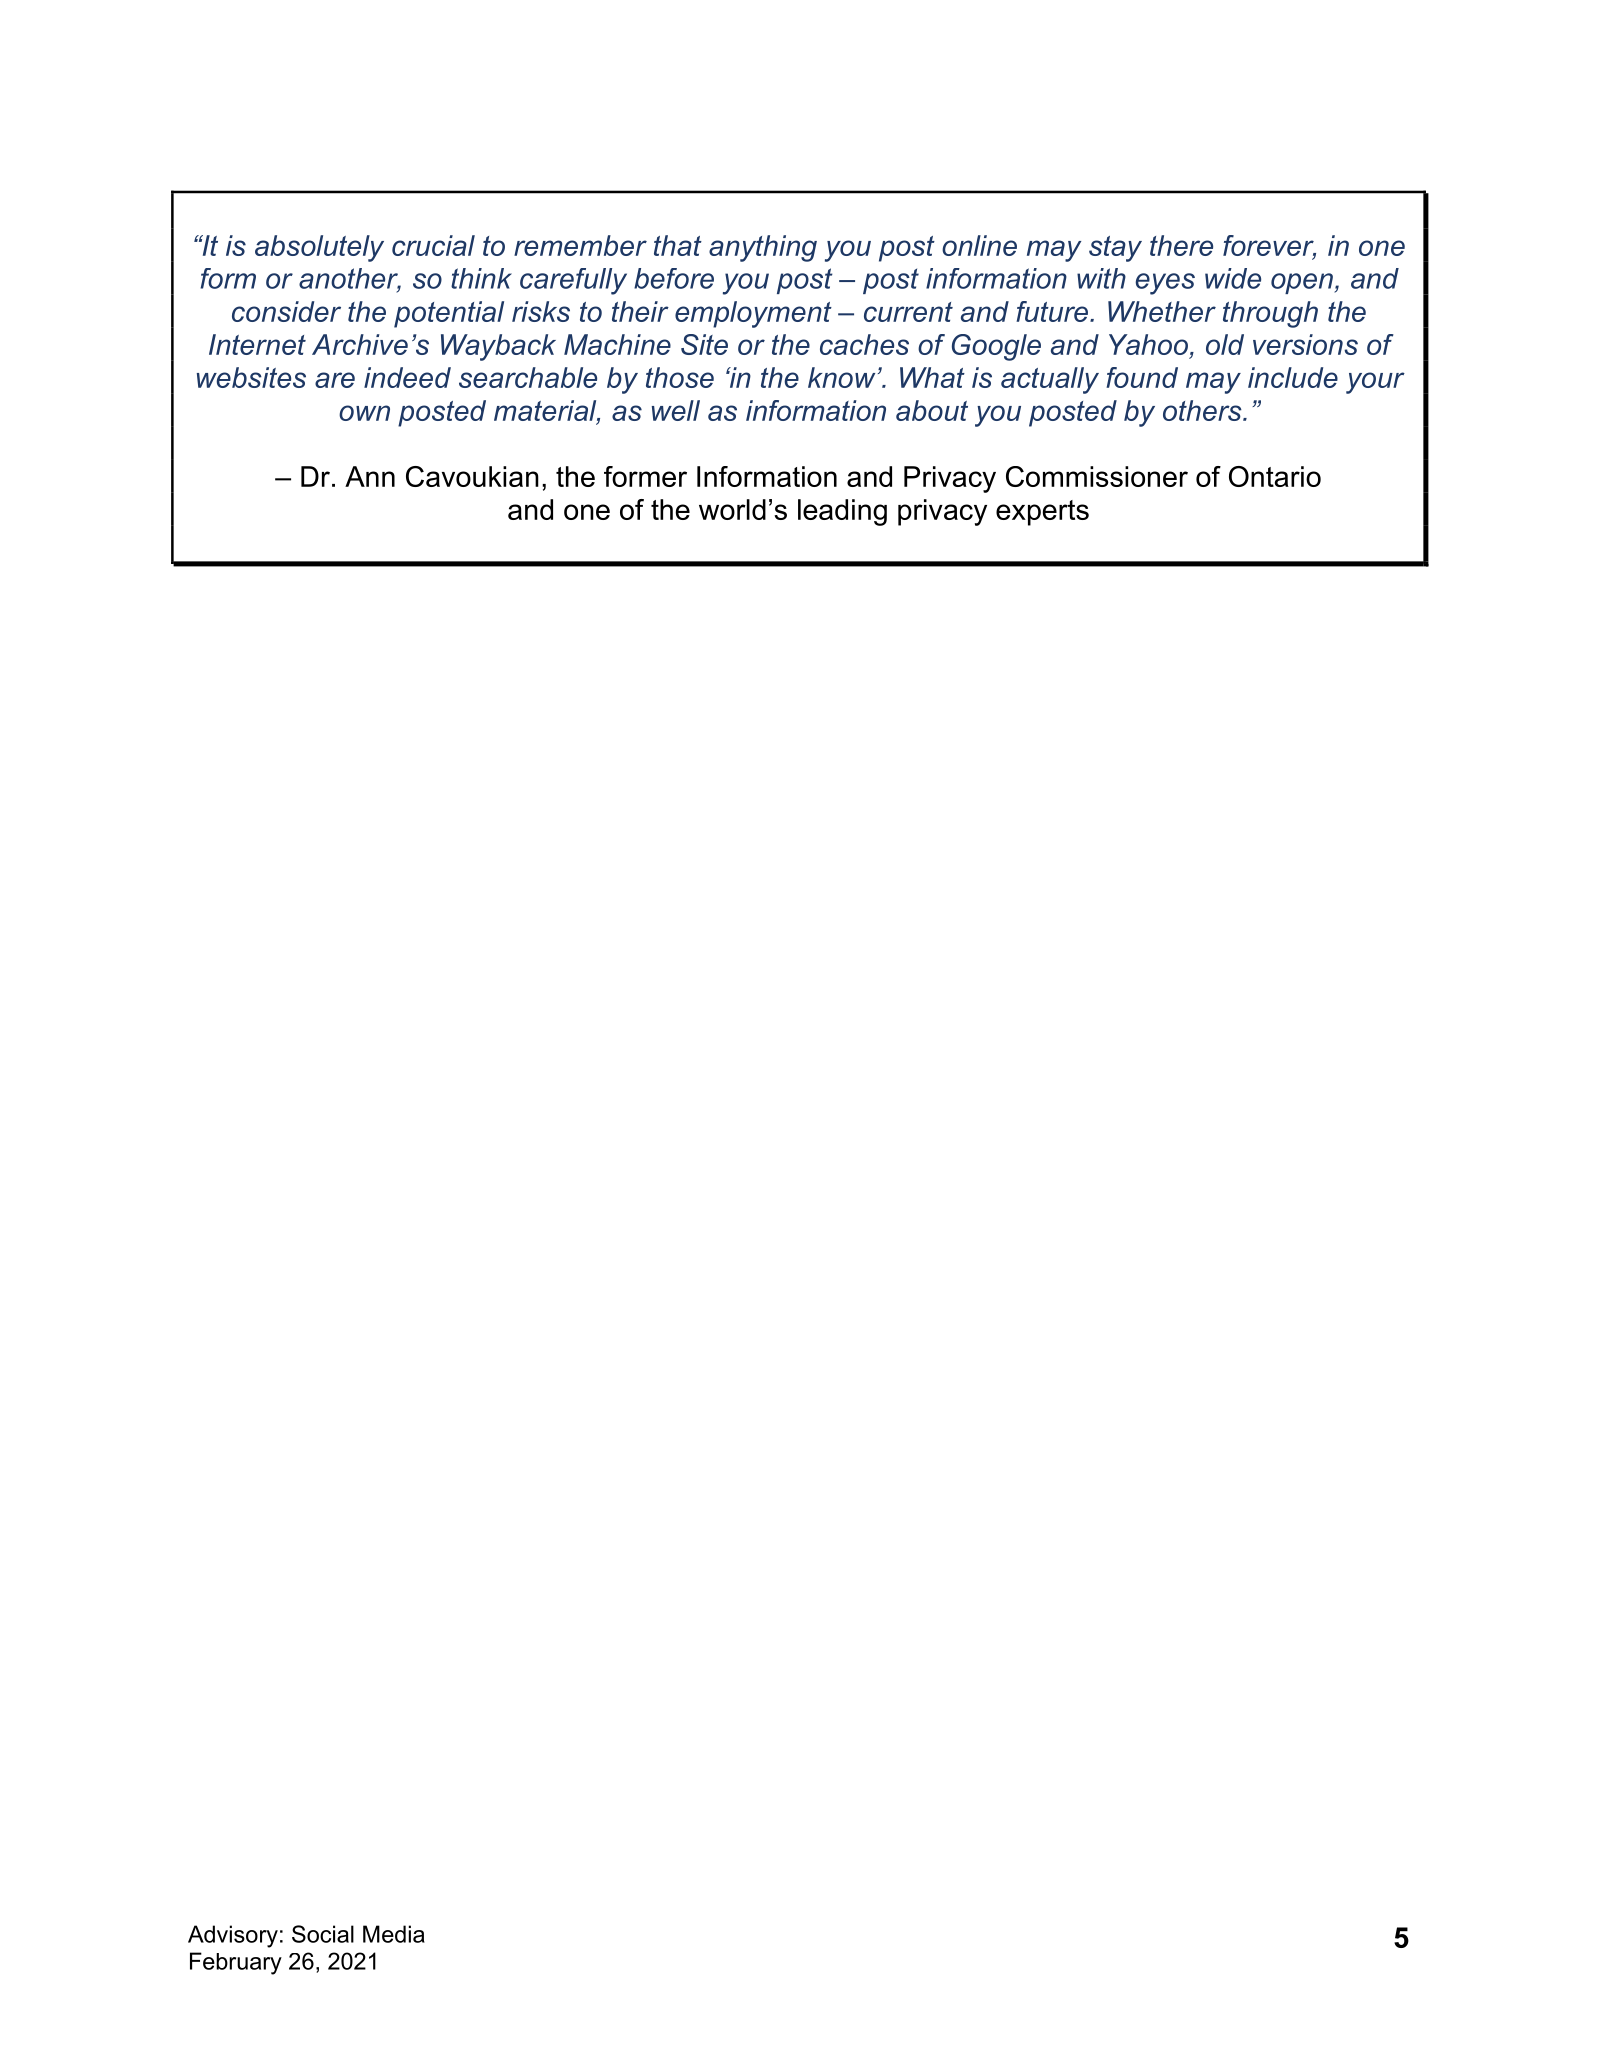 The height and width of the image is (2067, 1597). What do you see at coordinates (394, 1934) in the image?
I see `Media` at bounding box center [394, 1934].
